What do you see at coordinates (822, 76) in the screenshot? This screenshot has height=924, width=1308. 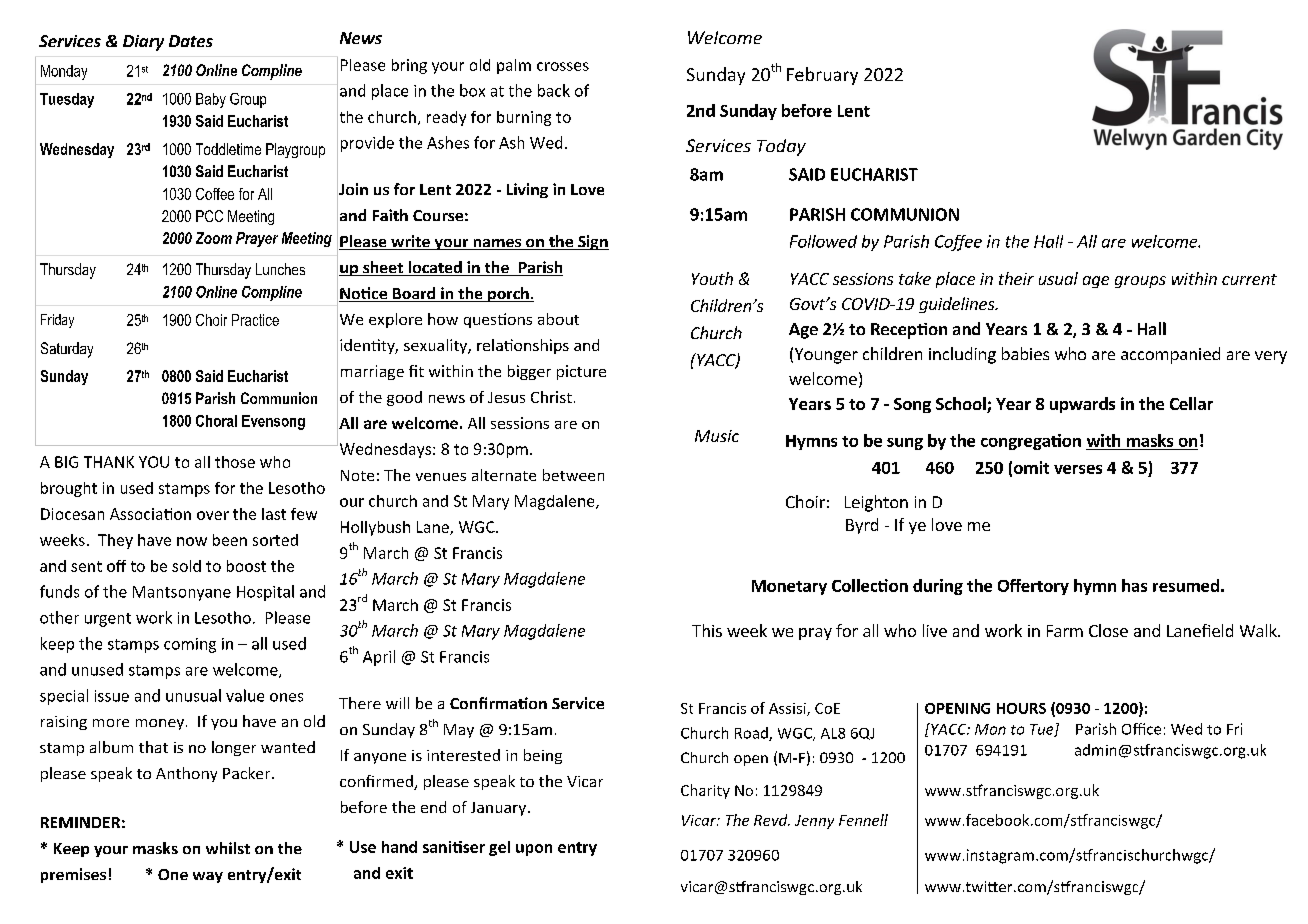 I see `February` at bounding box center [822, 76].
